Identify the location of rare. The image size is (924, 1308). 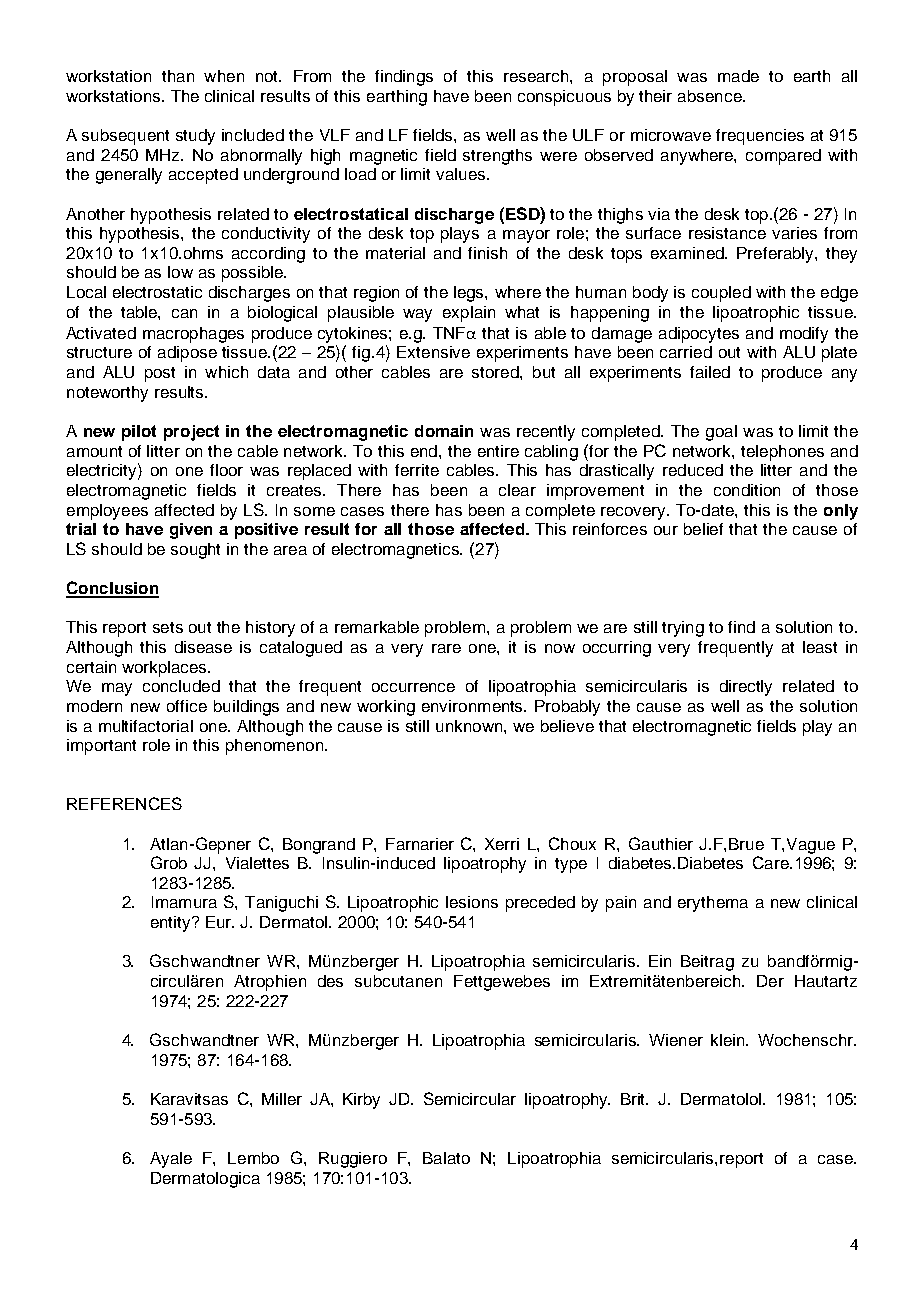
(446, 648).
